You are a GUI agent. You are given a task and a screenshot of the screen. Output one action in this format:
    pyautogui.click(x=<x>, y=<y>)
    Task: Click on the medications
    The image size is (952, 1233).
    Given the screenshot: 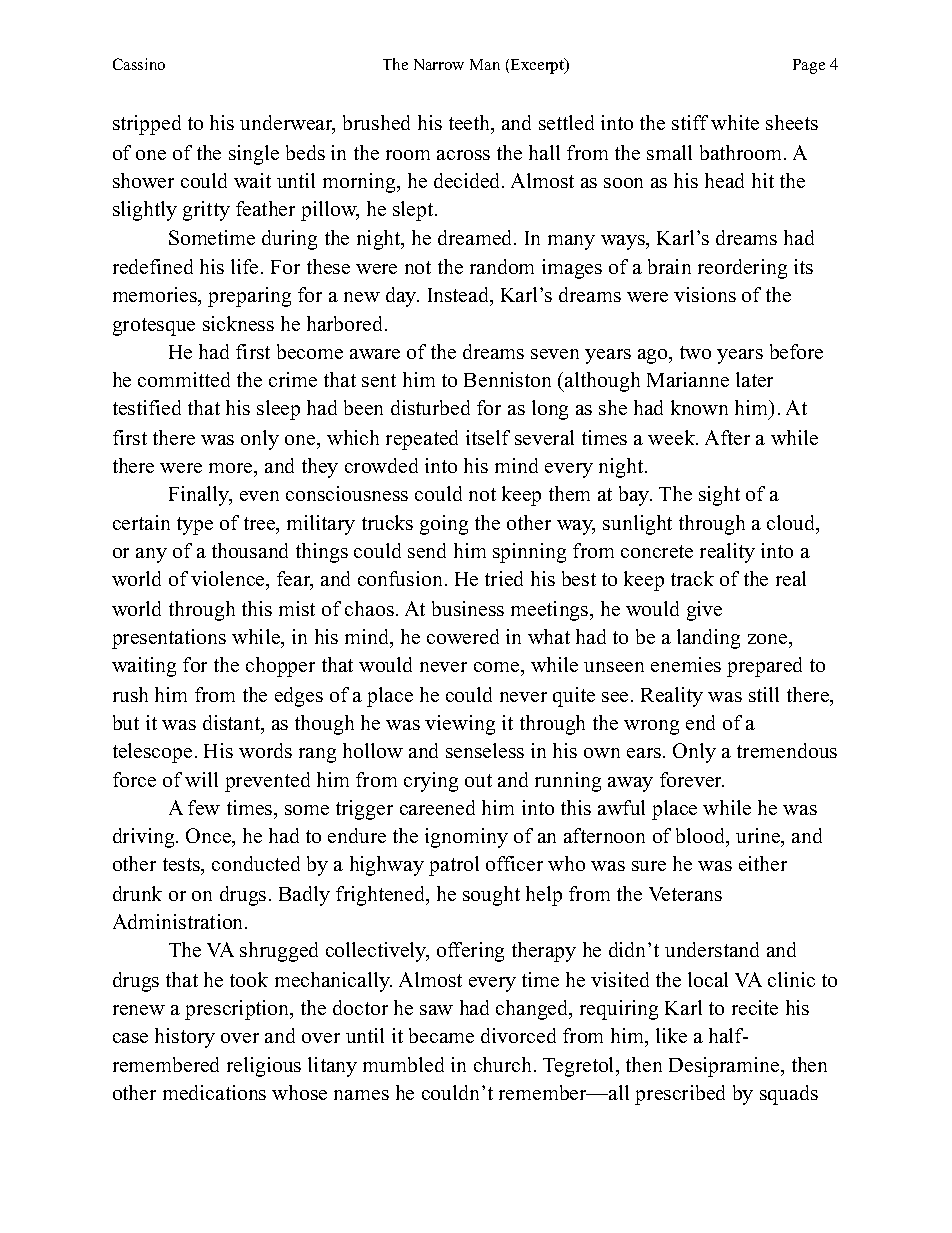 What is the action you would take?
    pyautogui.click(x=214, y=1092)
